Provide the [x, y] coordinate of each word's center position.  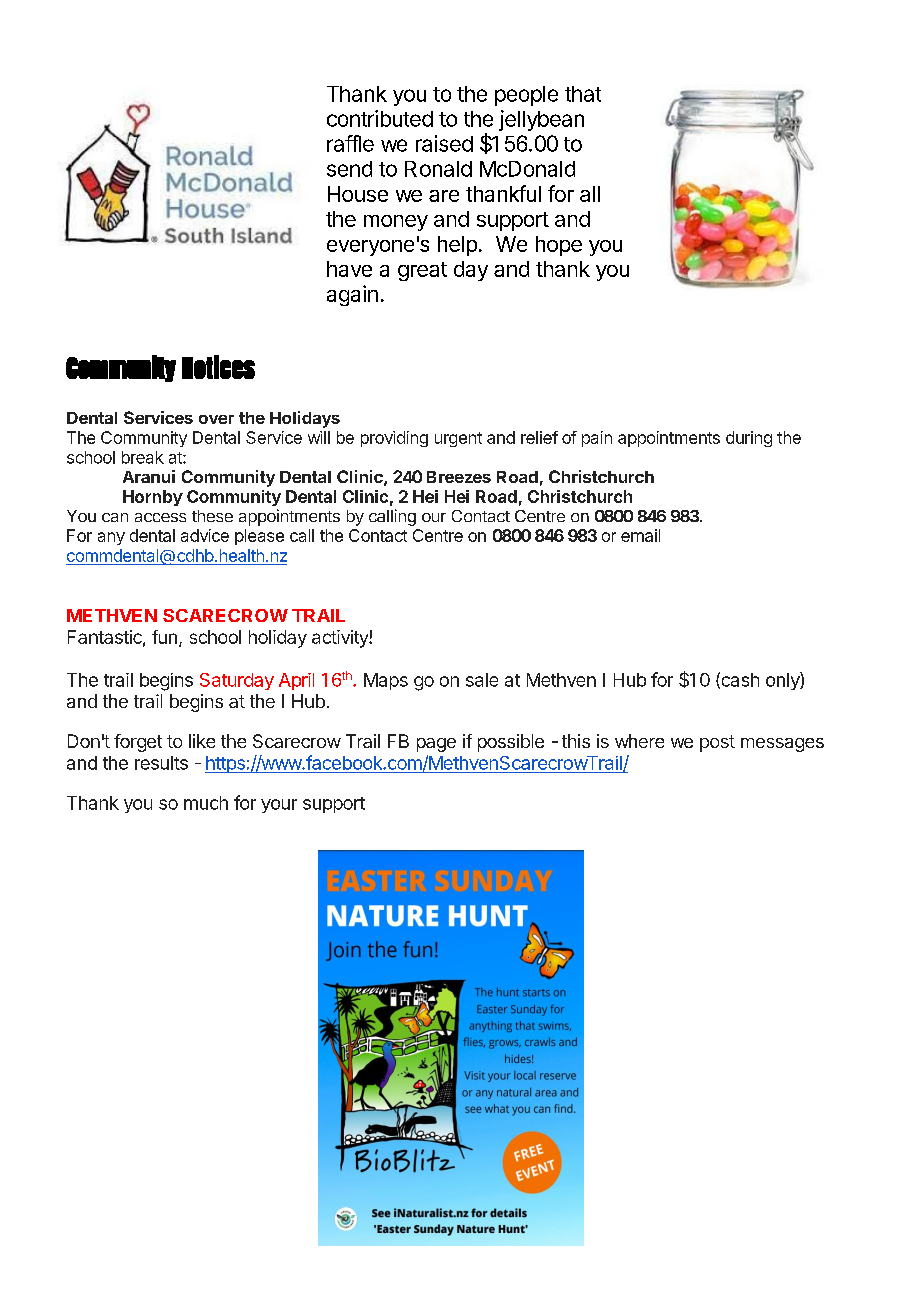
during [749, 439]
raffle [350, 143]
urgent [458, 439]
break [143, 457]
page [436, 745]
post [717, 743]
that [583, 94]
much [206, 803]
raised [444, 143]
